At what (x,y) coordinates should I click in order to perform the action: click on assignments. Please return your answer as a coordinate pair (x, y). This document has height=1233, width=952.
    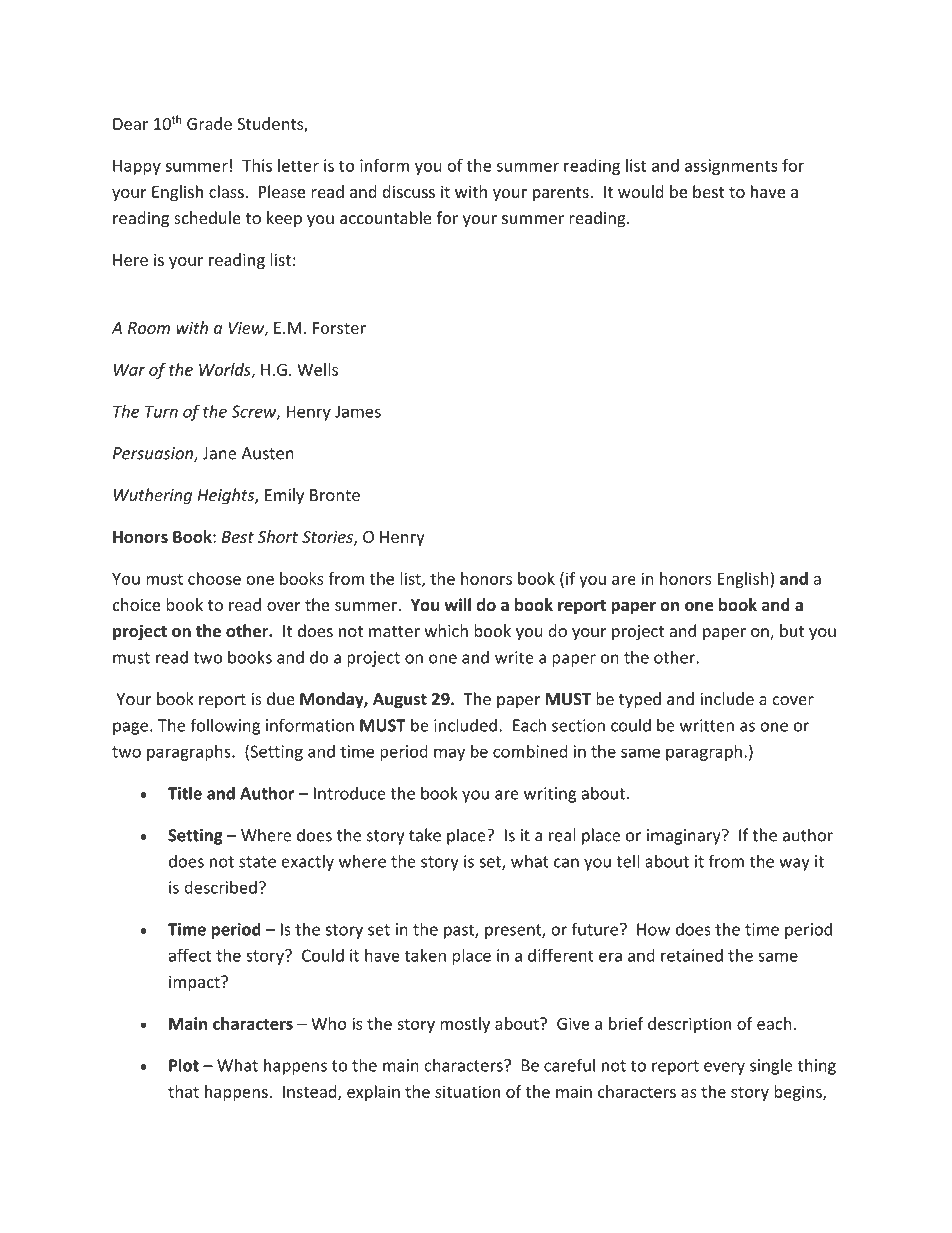
    Looking at the image, I should click on (731, 167).
